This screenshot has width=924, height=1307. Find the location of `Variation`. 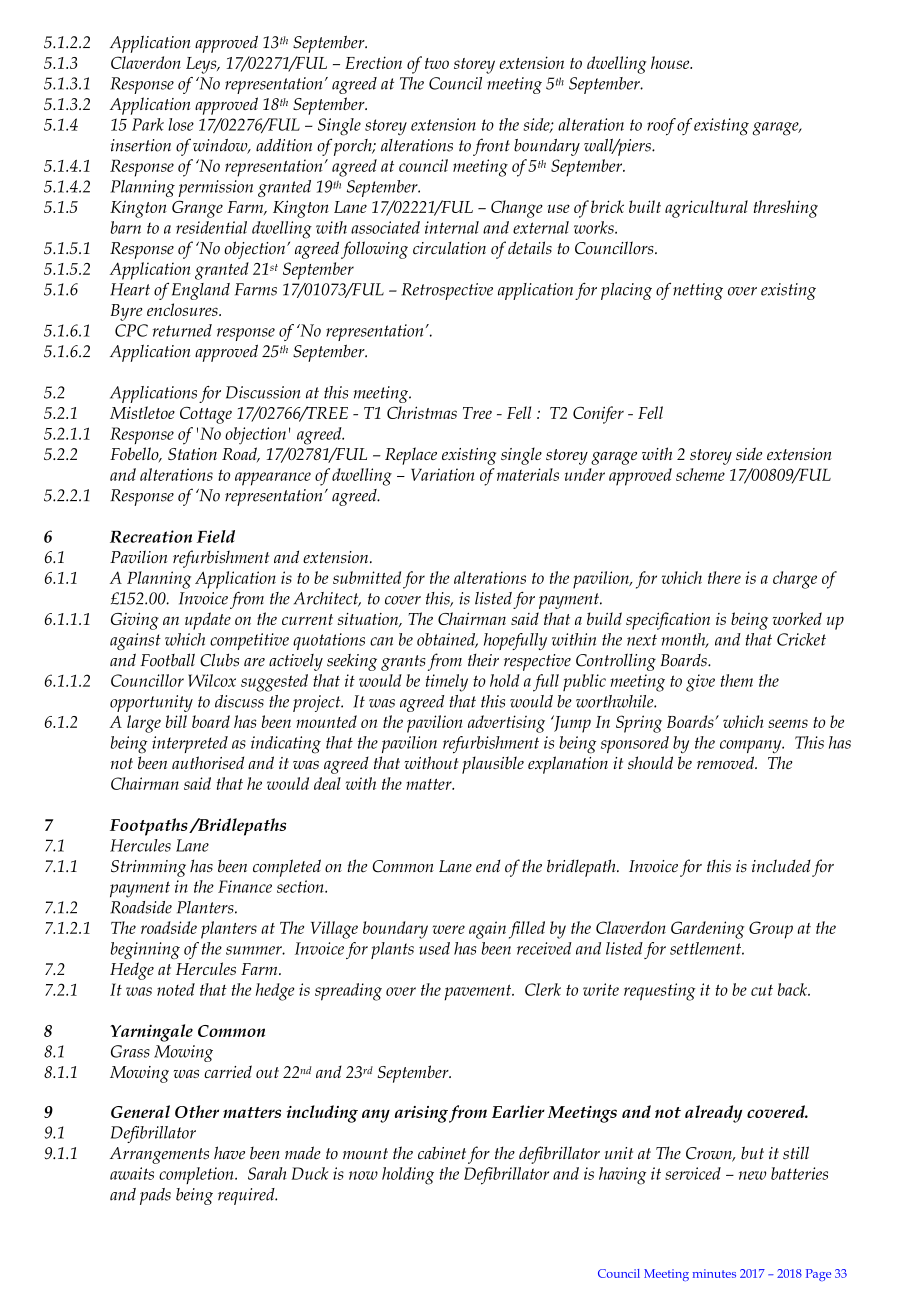

Variation is located at coordinates (443, 474).
